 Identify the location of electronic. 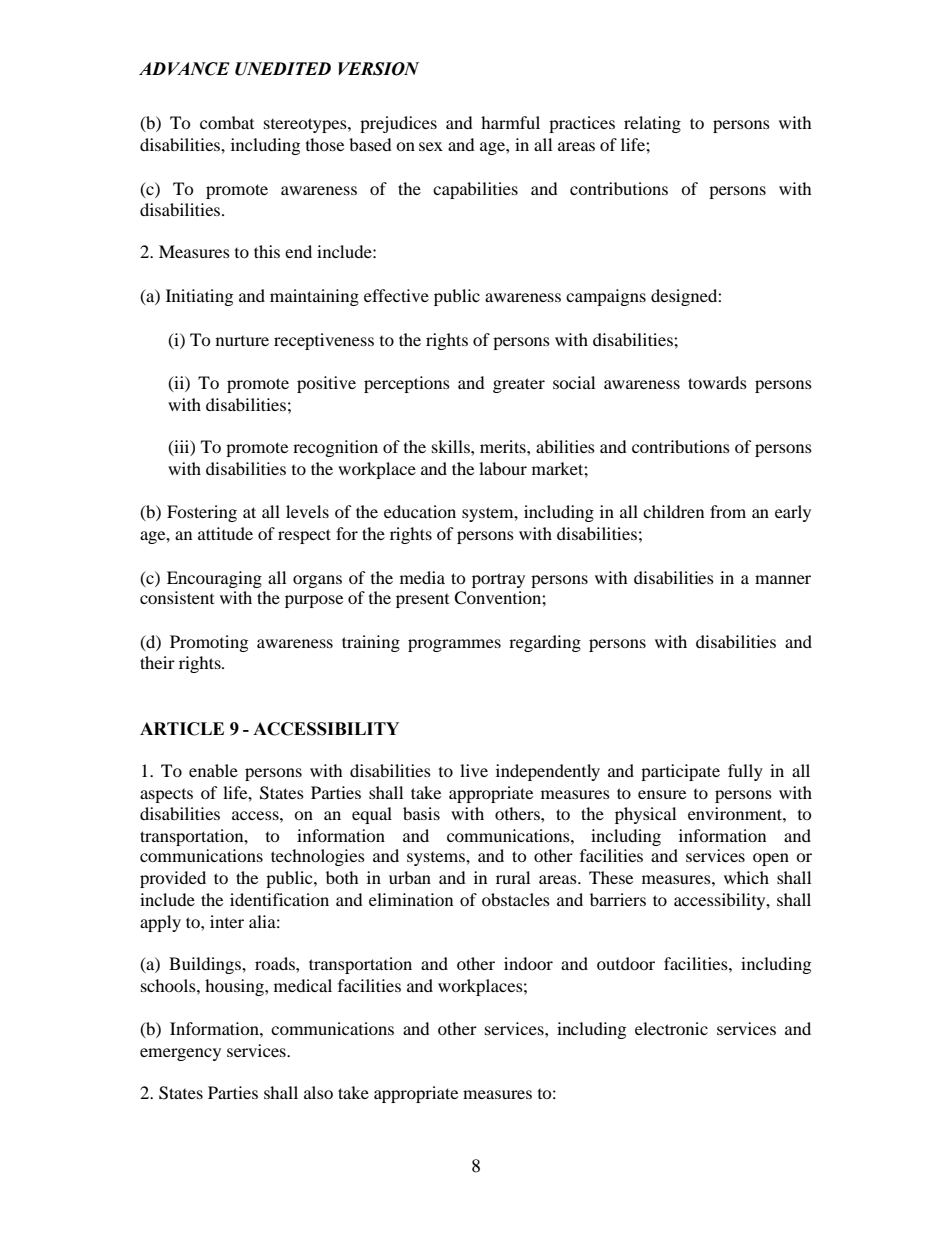
(671, 1028).
